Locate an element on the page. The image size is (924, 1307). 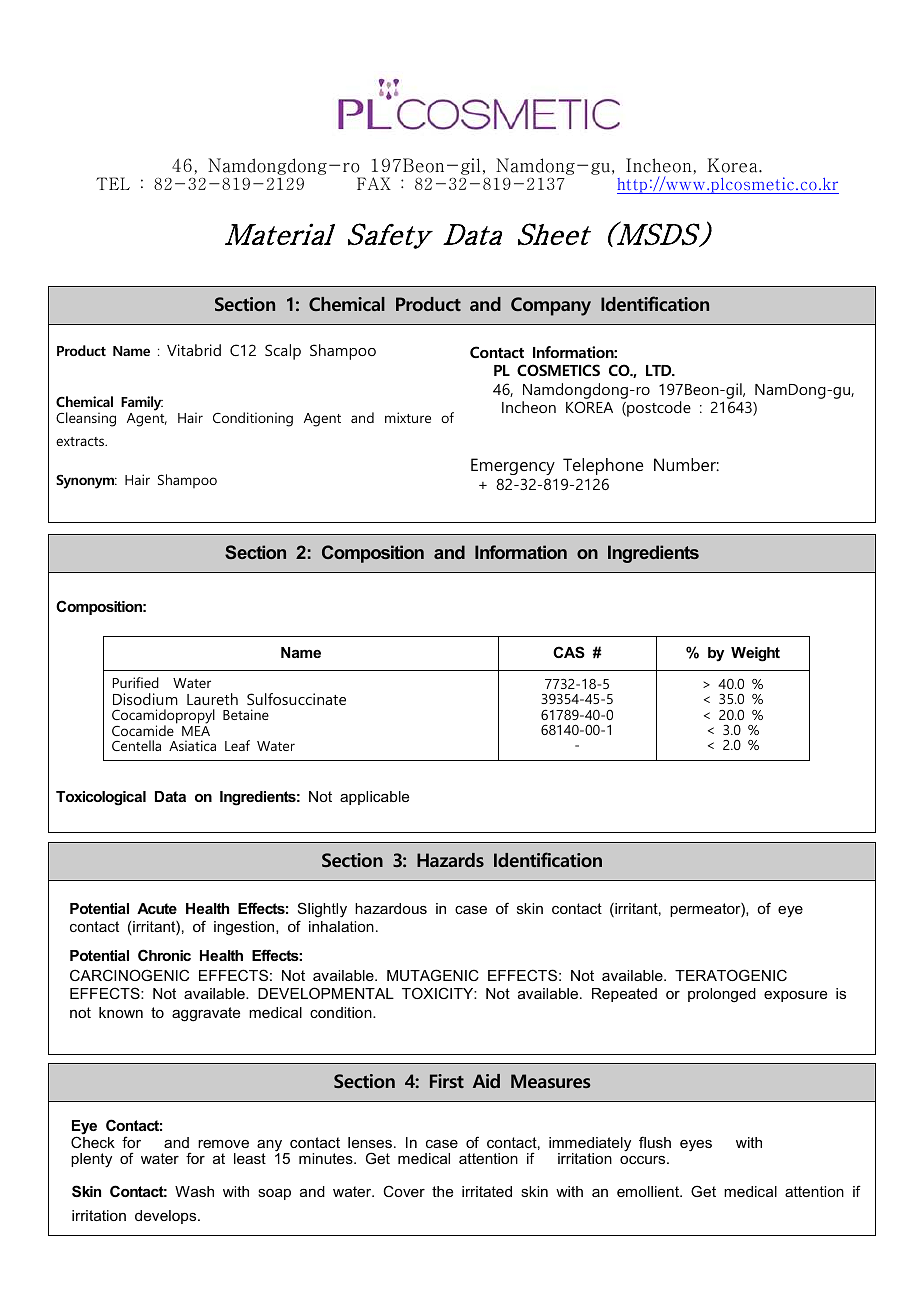
Disodium is located at coordinates (145, 699).
